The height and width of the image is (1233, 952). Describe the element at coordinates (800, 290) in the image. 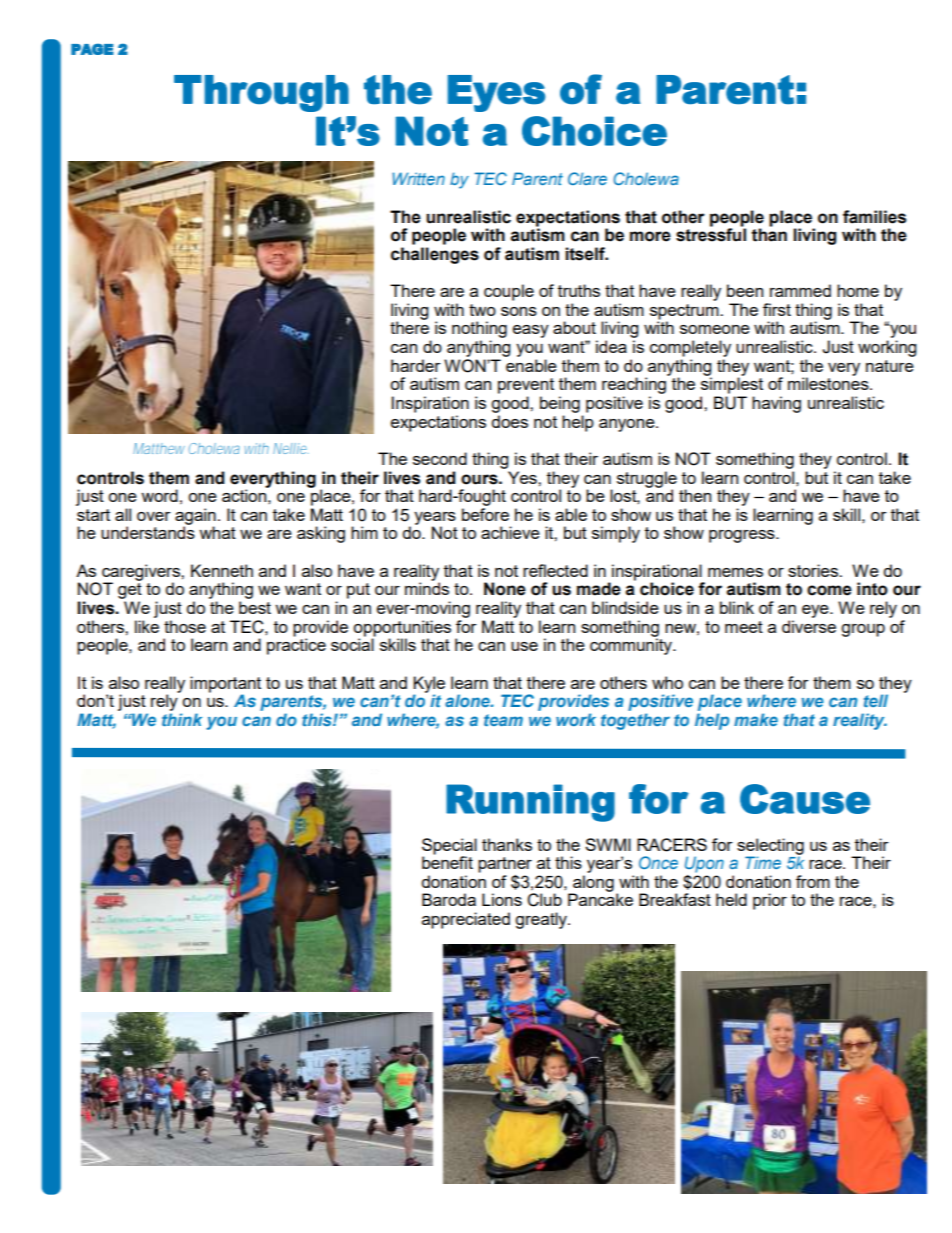

I see `rammed` at that location.
